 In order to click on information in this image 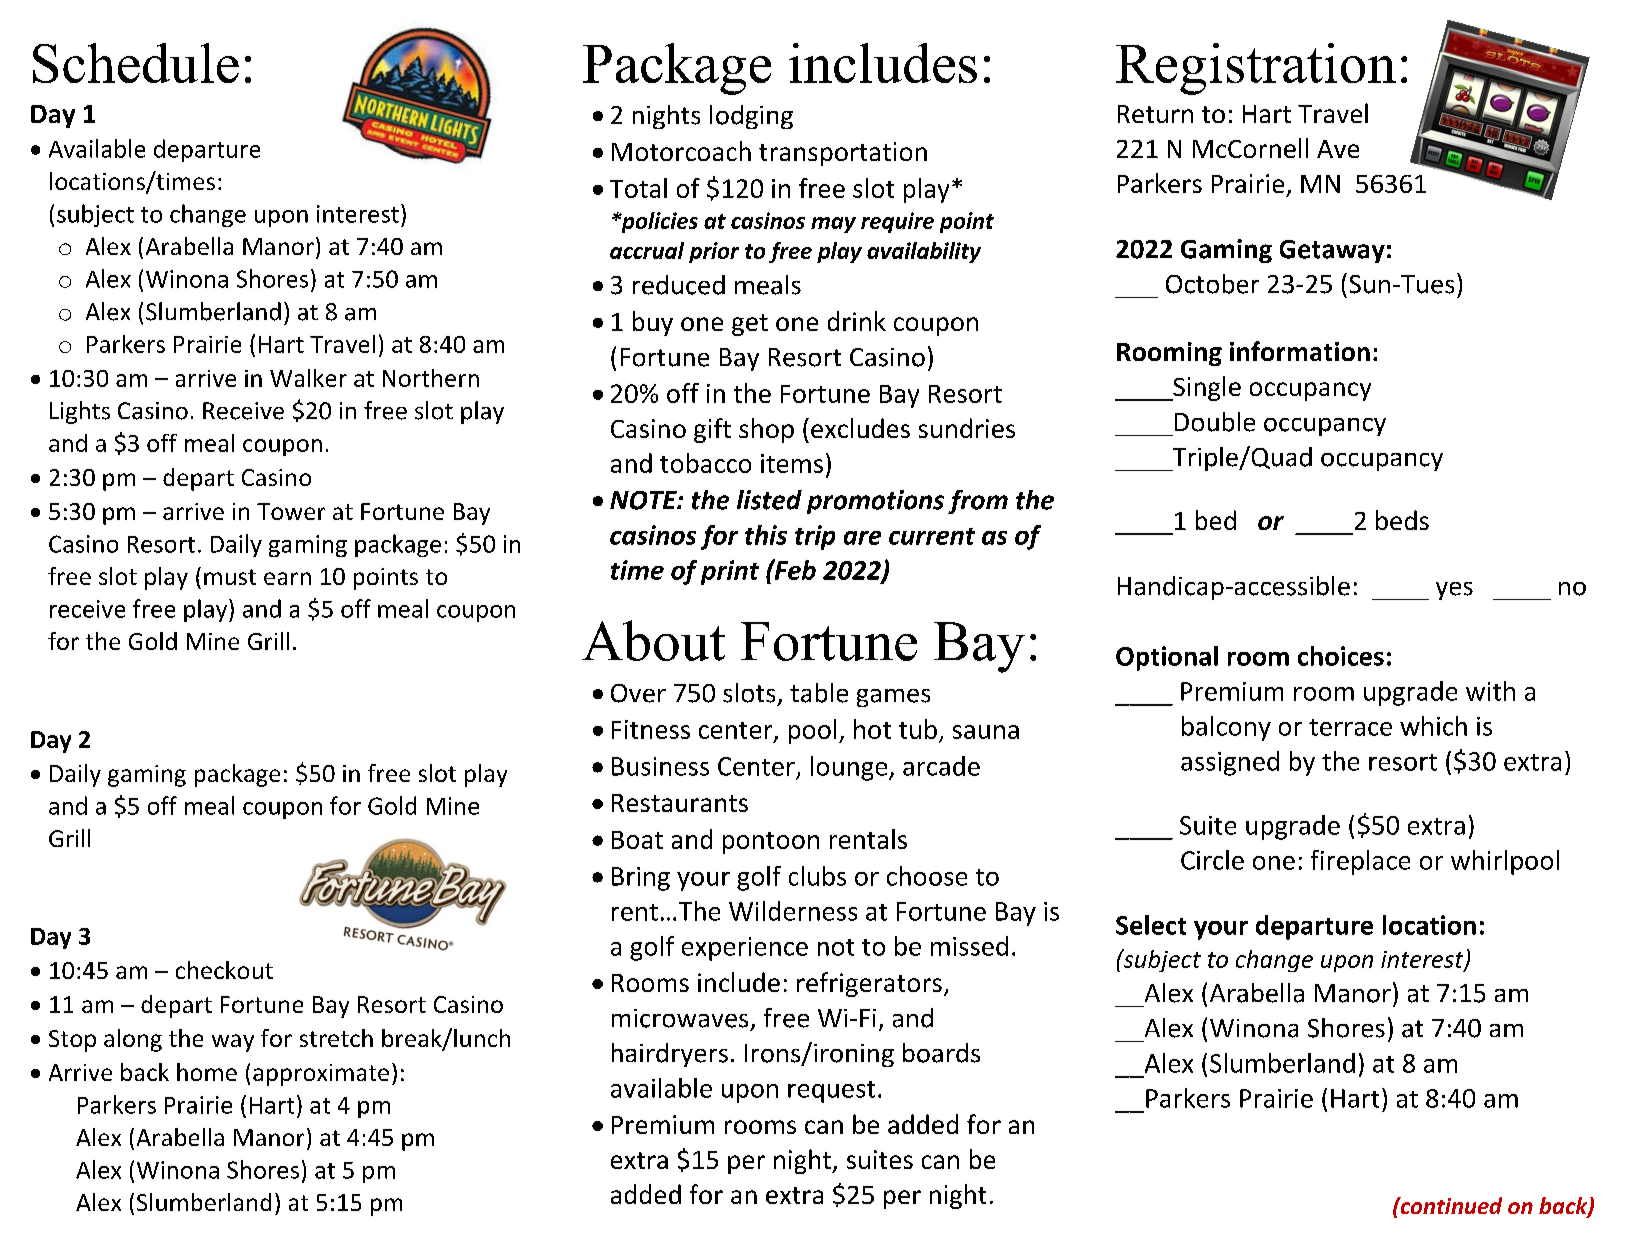, I will do `click(1300, 351)`.
